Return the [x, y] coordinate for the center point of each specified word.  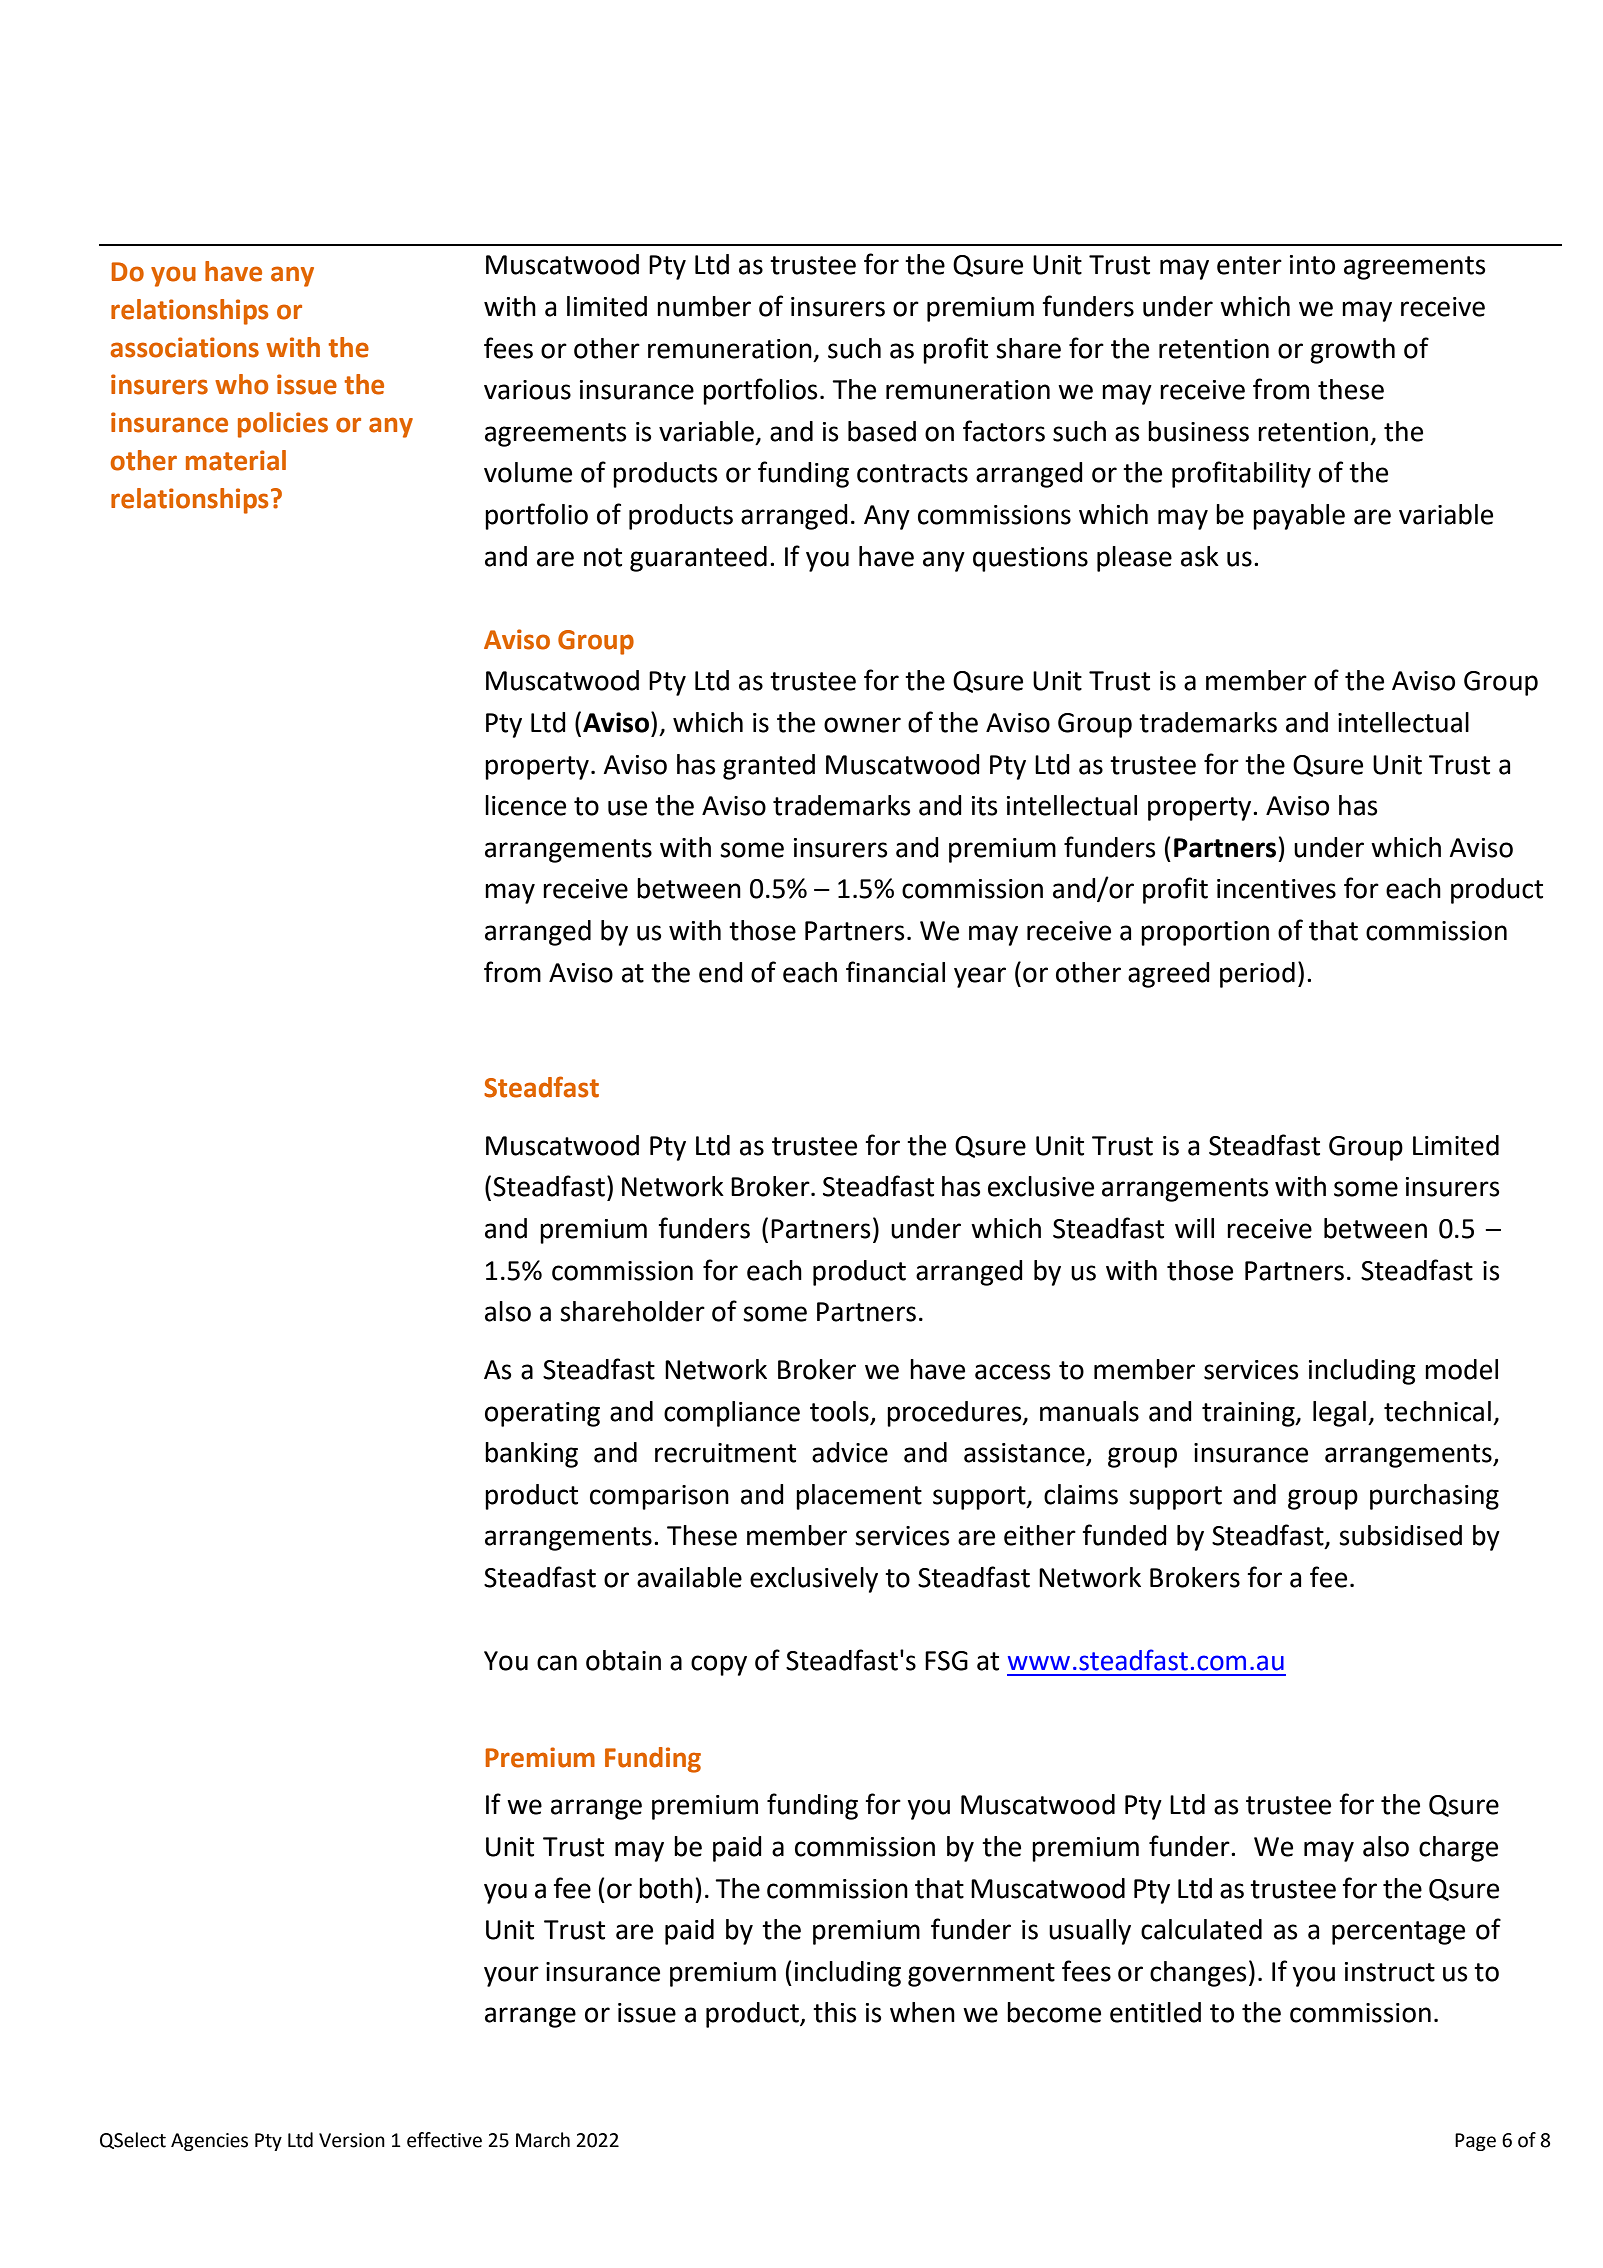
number [704, 306]
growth [1352, 351]
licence [525, 805]
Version [352, 2140]
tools [839, 1411]
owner [862, 725]
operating [542, 1414]
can [557, 1663]
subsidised [1400, 1535]
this [834, 2012]
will [1194, 1228]
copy [719, 1665]
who [241, 384]
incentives [1276, 889]
